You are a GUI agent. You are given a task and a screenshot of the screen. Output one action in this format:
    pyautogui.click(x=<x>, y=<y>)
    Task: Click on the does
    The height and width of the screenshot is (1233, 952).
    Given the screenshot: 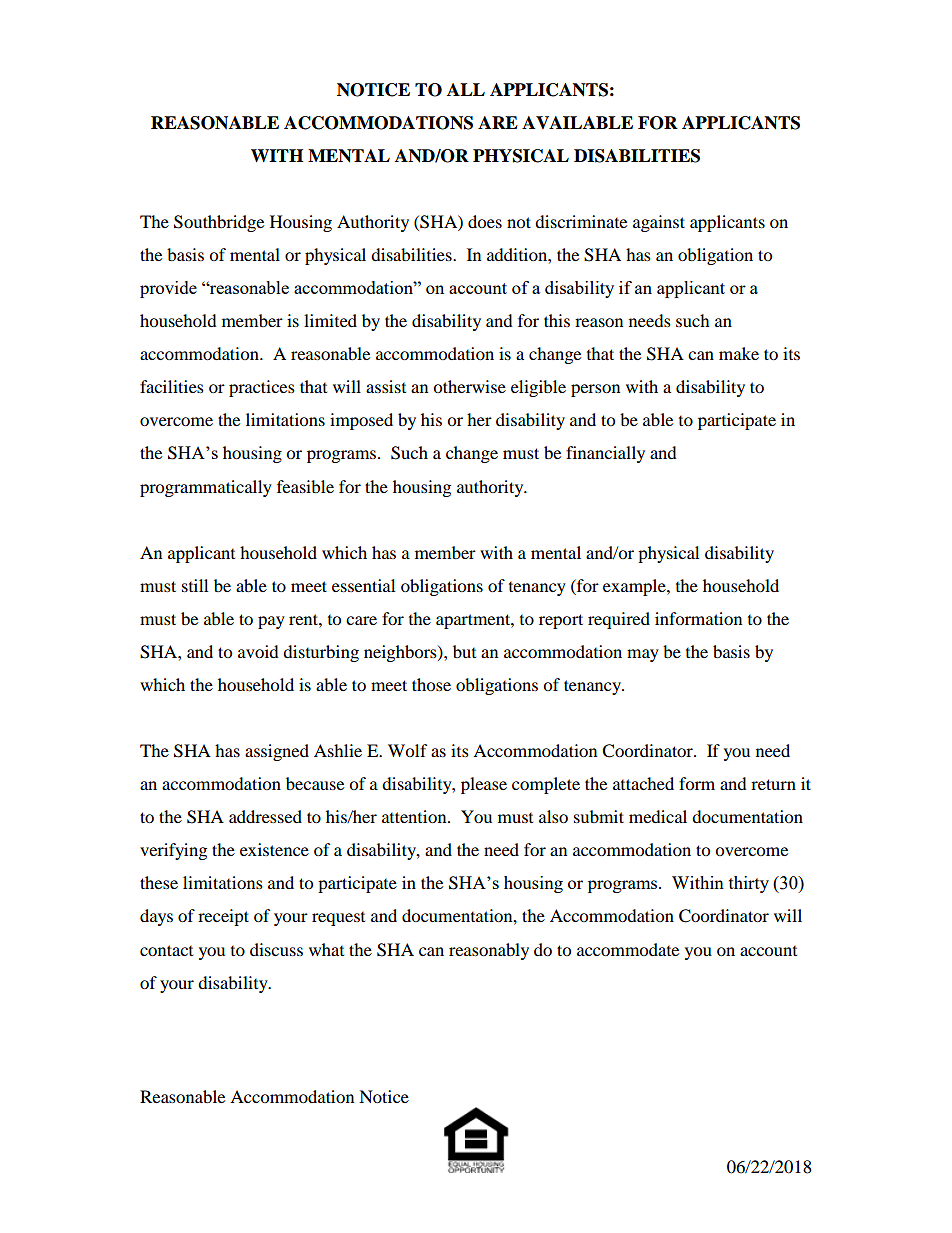 What is the action you would take?
    pyautogui.click(x=485, y=221)
